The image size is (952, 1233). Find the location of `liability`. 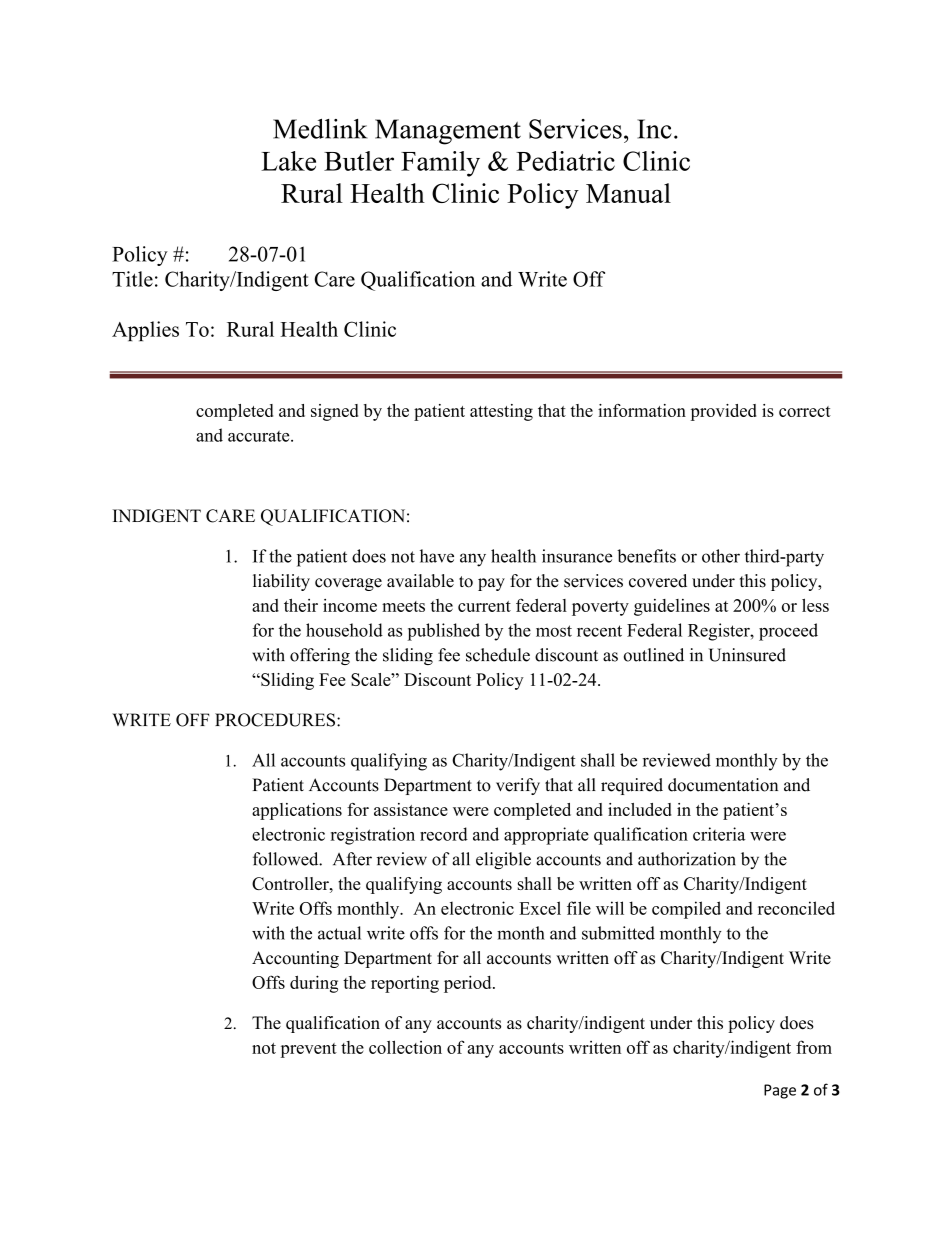

liability is located at coordinates (281, 582).
